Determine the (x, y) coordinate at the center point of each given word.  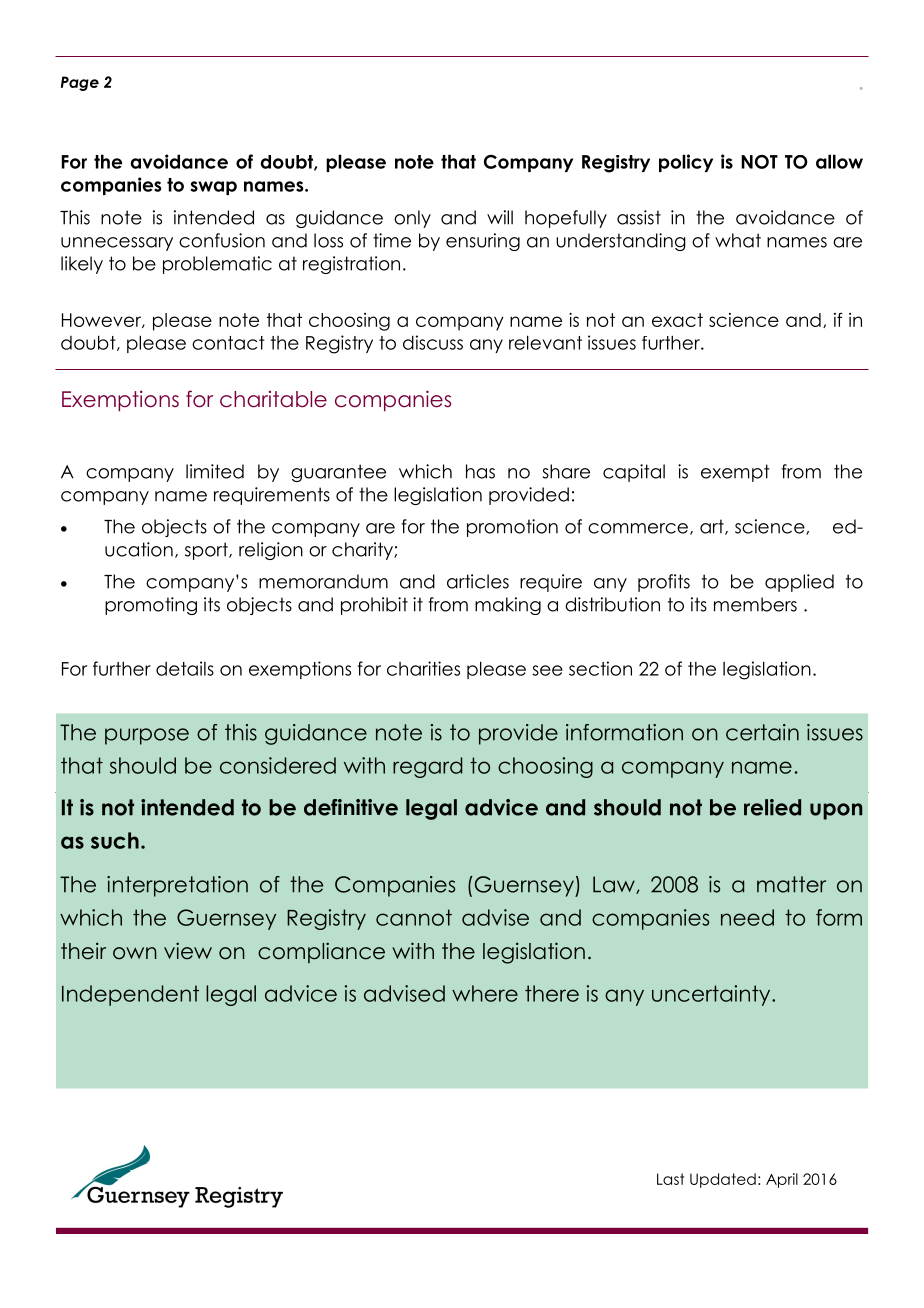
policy (686, 163)
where (485, 993)
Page (80, 83)
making (508, 606)
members (755, 604)
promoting (151, 606)
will (500, 217)
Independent (130, 995)
